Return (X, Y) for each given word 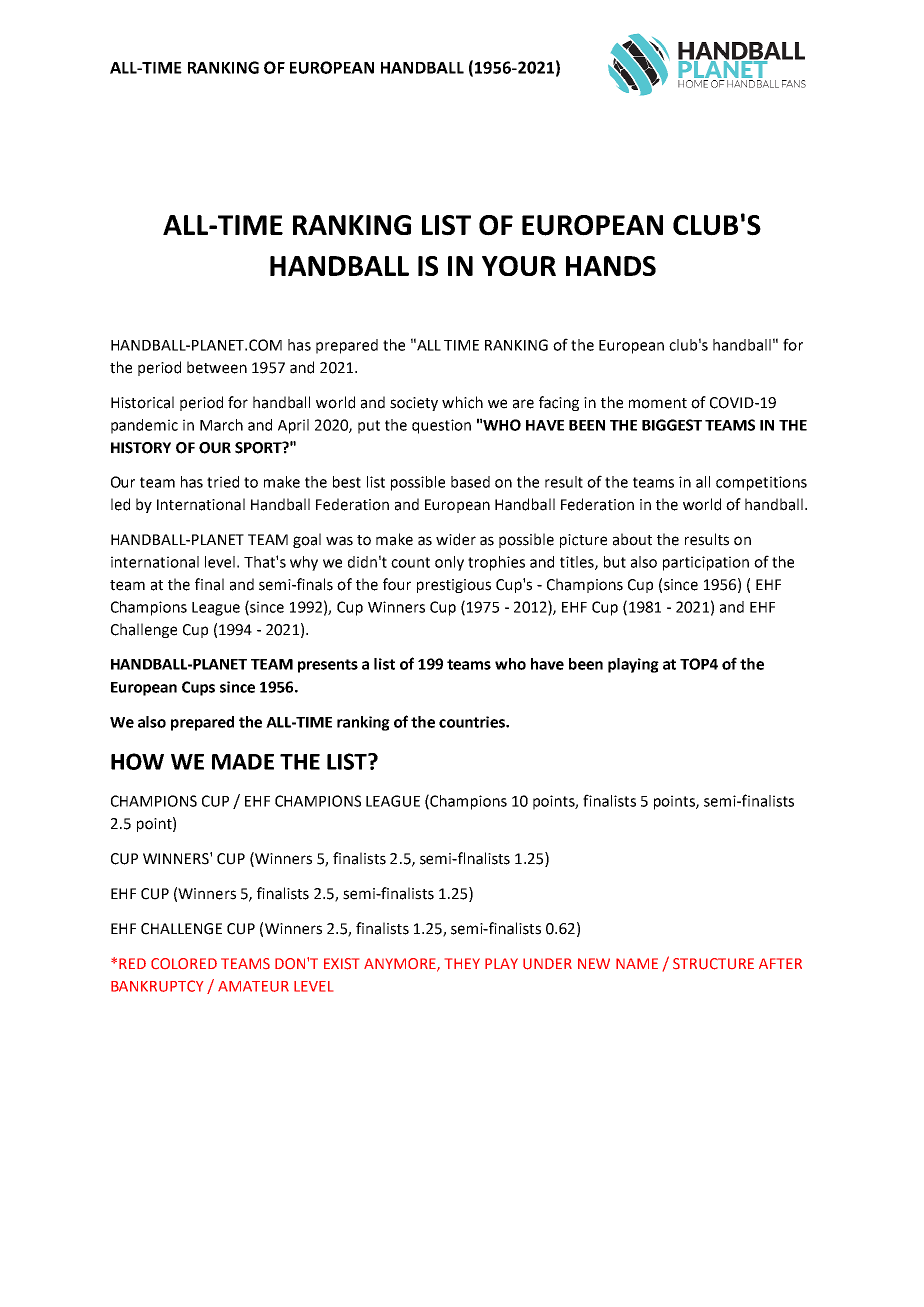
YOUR (519, 266)
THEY (462, 963)
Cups (198, 688)
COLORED (184, 963)
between (217, 367)
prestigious (454, 586)
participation (706, 563)
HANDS (611, 266)
